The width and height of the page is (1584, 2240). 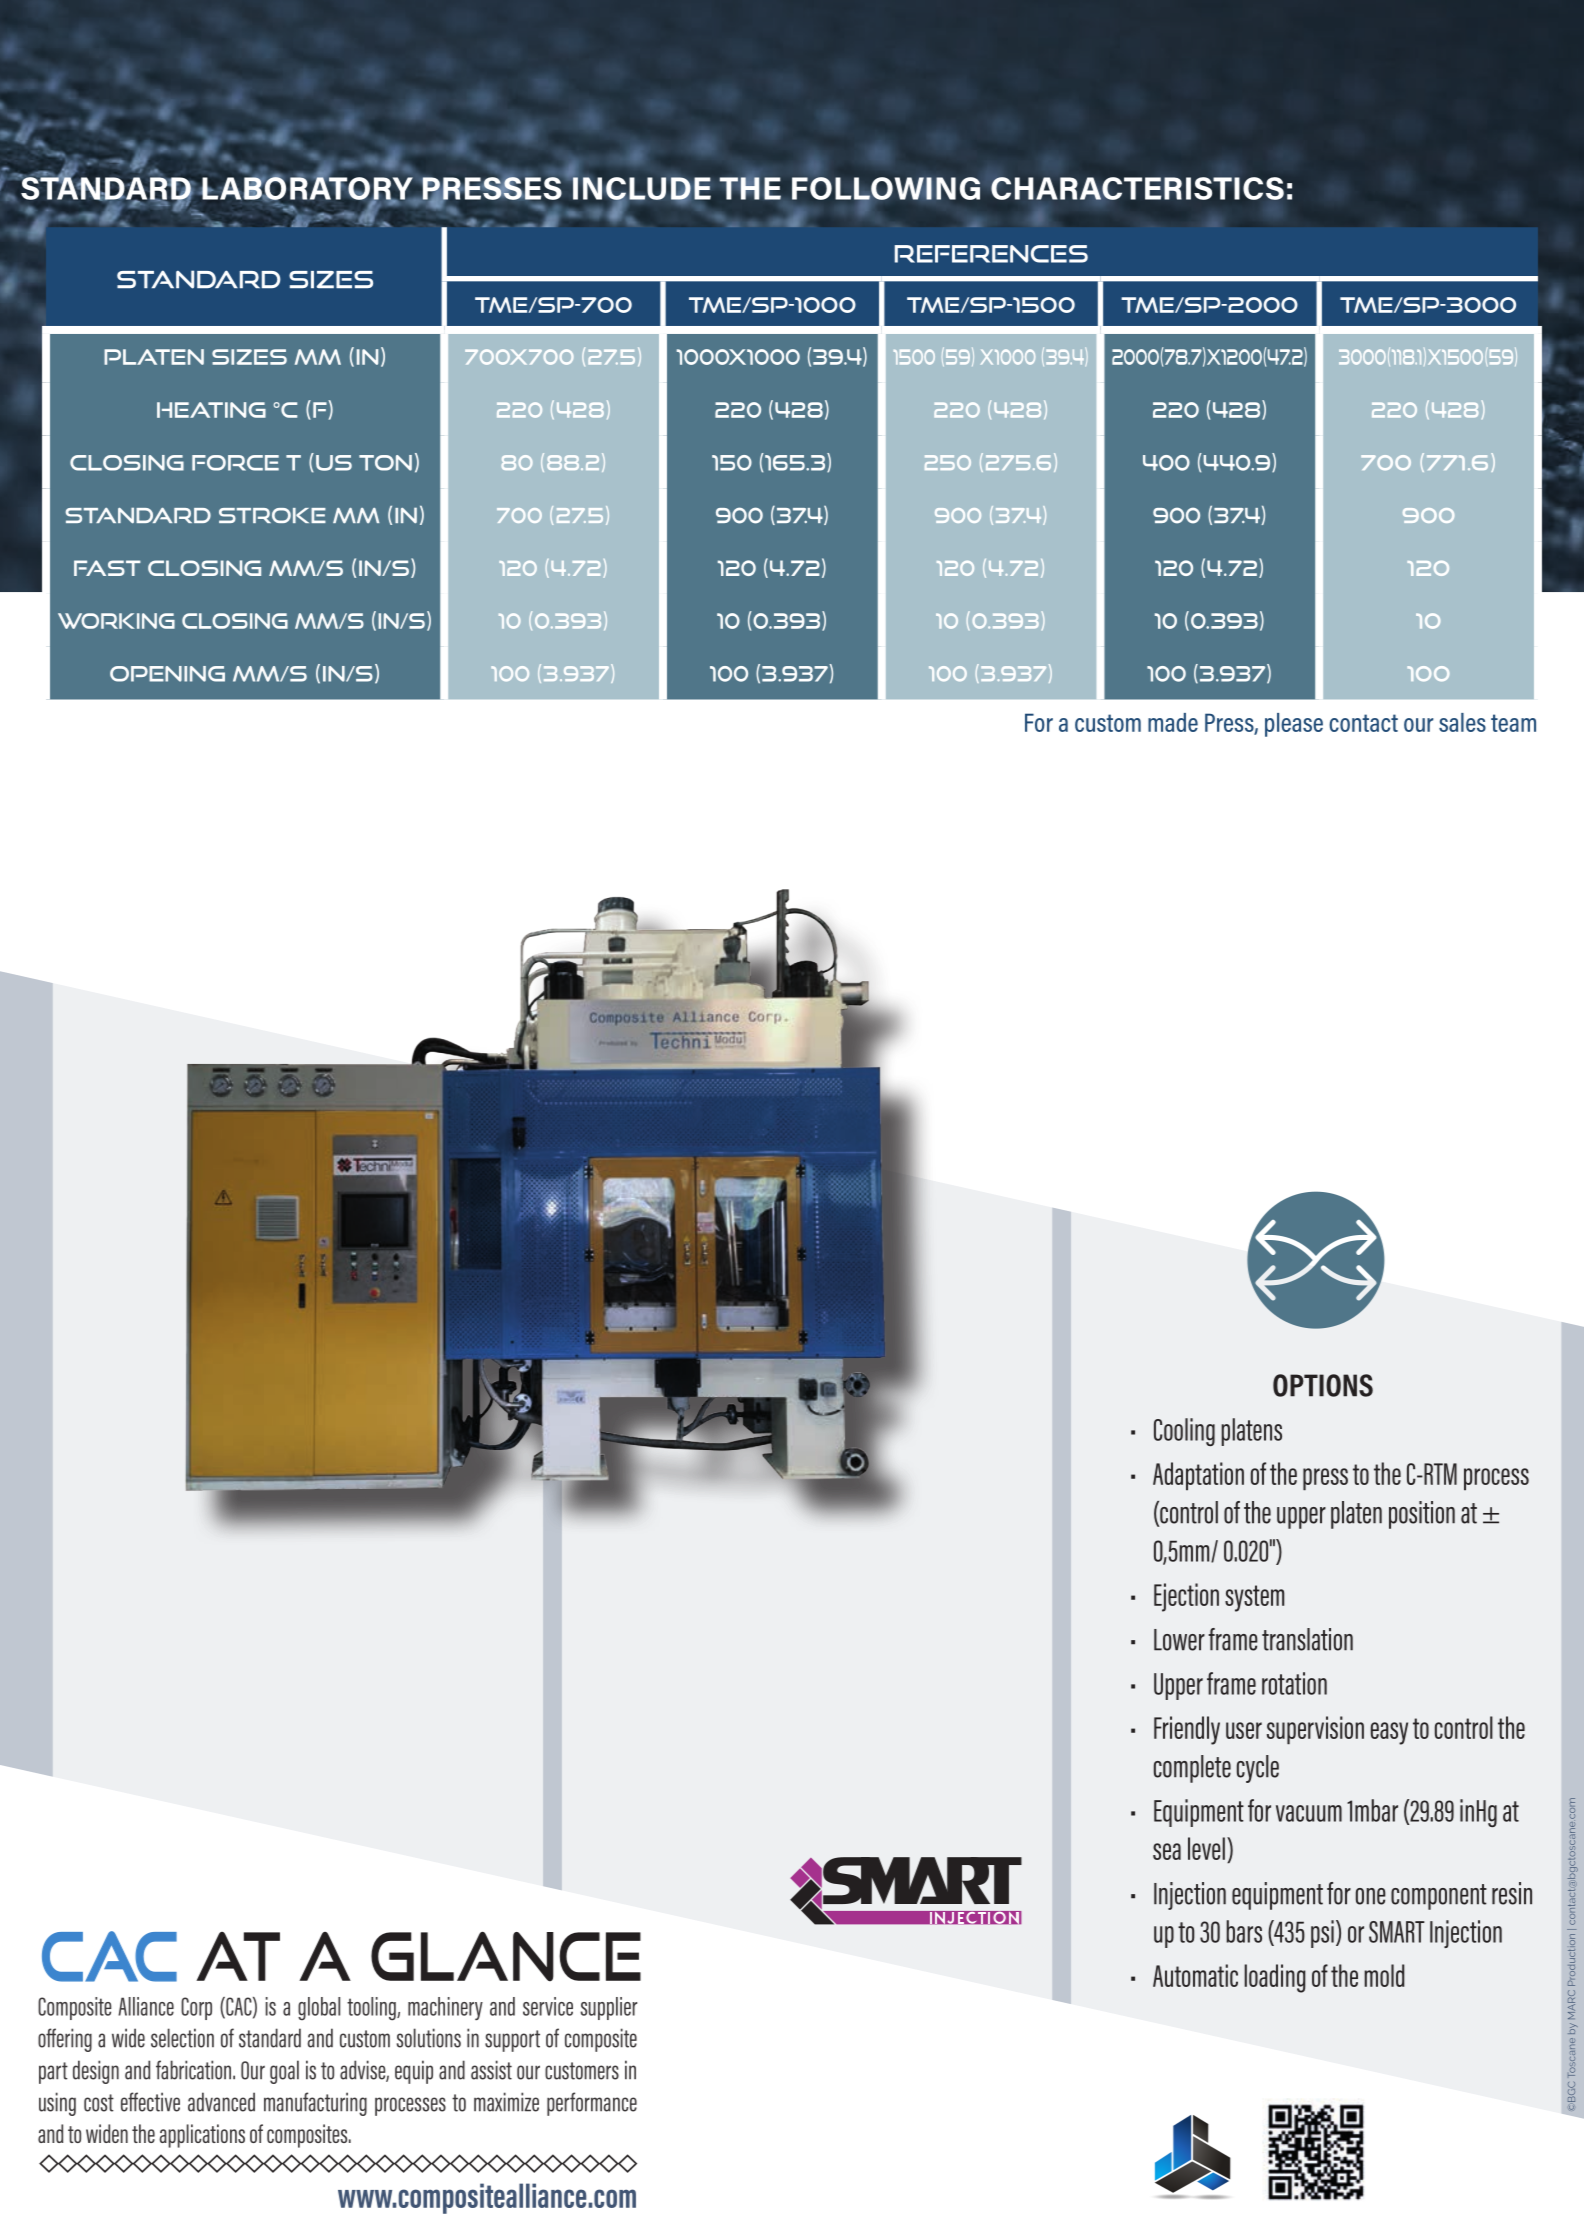 What do you see at coordinates (1184, 1432) in the page?
I see `Cooling` at bounding box center [1184, 1432].
